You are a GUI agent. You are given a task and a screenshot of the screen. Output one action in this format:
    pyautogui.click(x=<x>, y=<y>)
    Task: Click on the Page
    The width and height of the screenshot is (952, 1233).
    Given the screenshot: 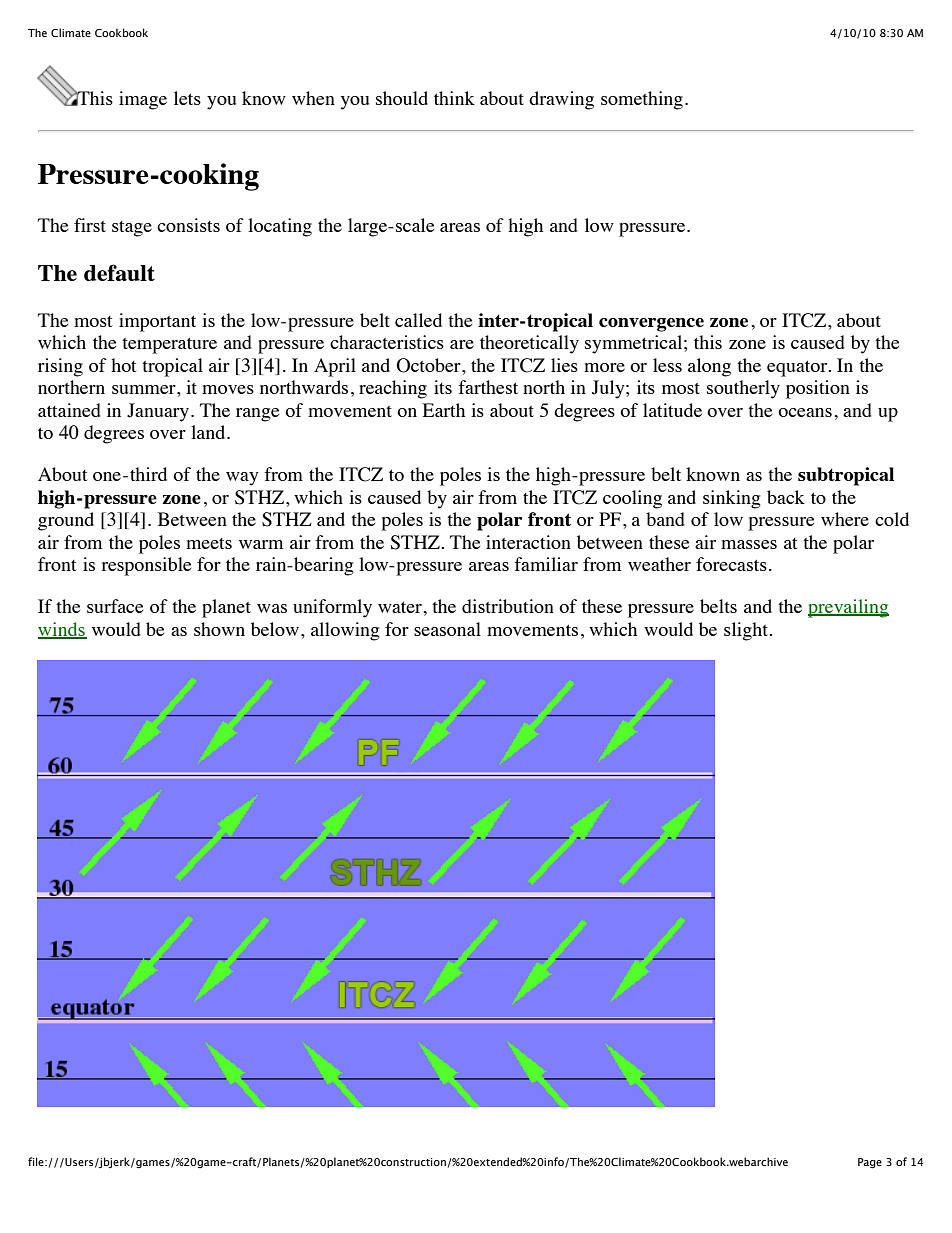 What is the action you would take?
    pyautogui.click(x=870, y=1163)
